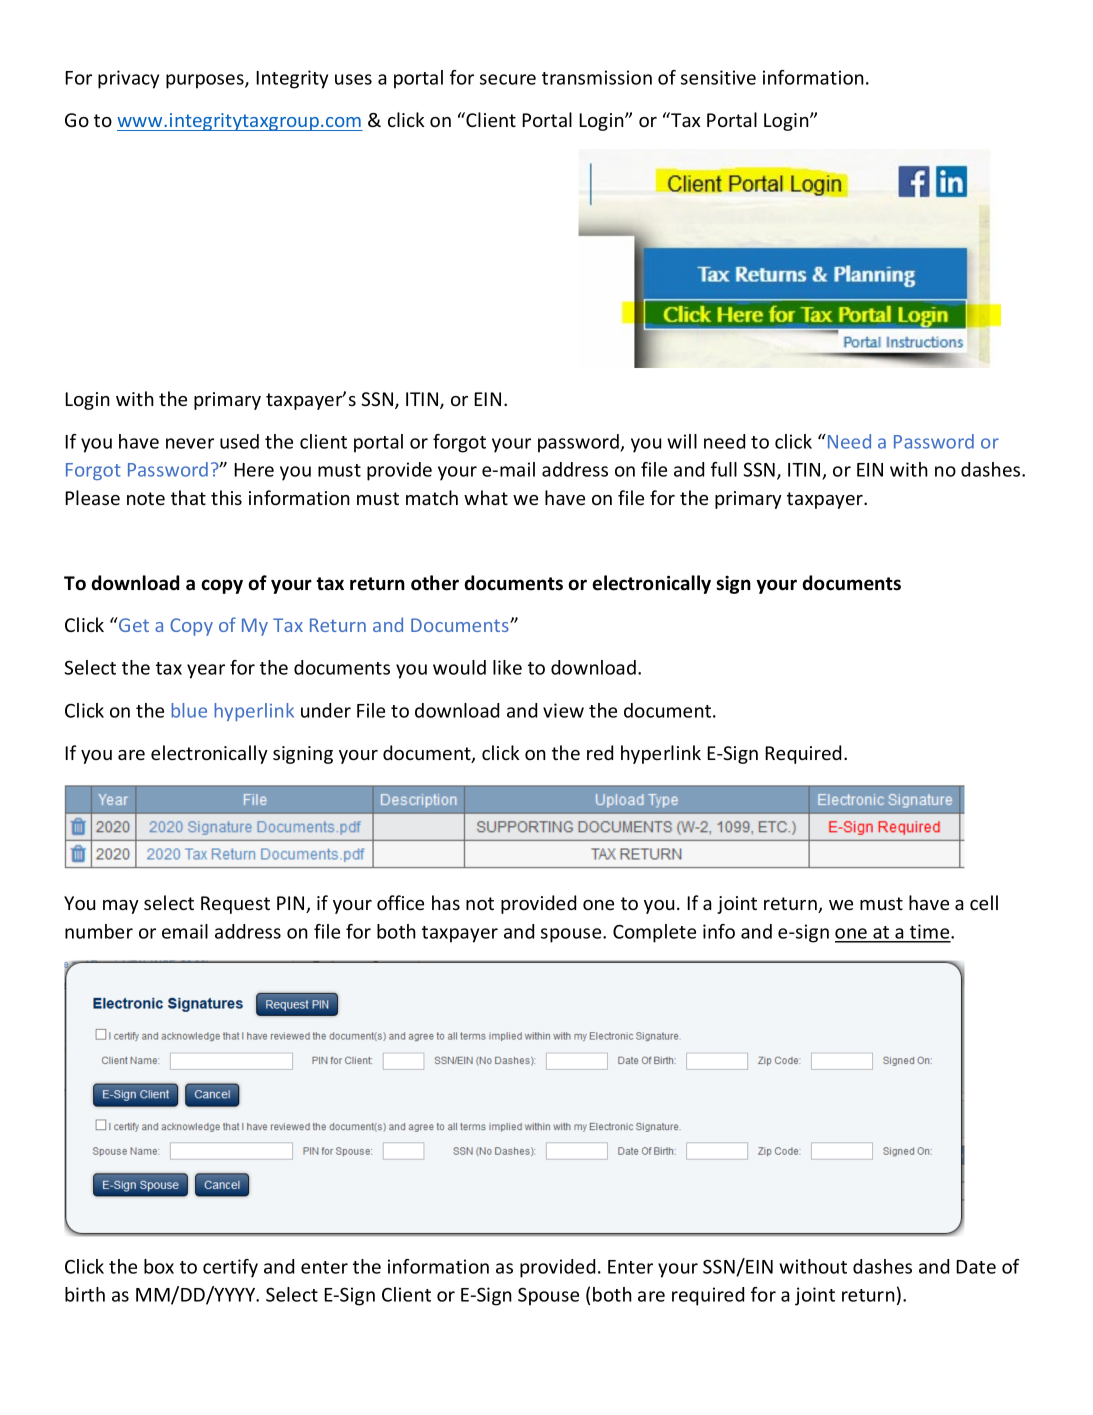 This screenshot has height=1415, width=1093. What do you see at coordinates (159, 1266) in the screenshot?
I see `box` at bounding box center [159, 1266].
